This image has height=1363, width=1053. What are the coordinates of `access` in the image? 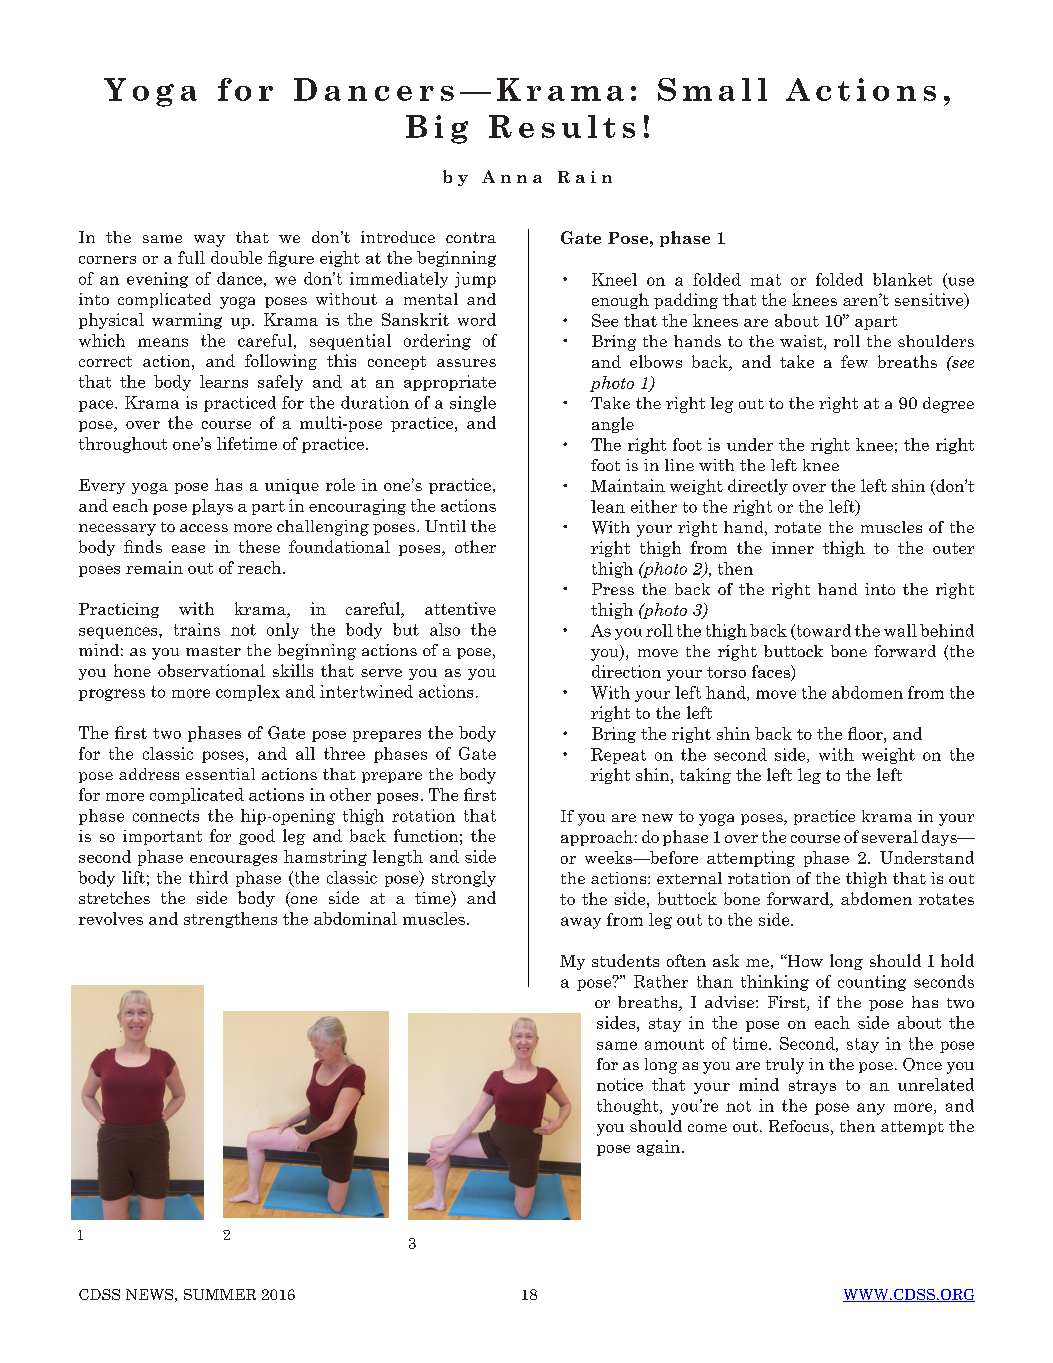 It's located at (204, 528).
